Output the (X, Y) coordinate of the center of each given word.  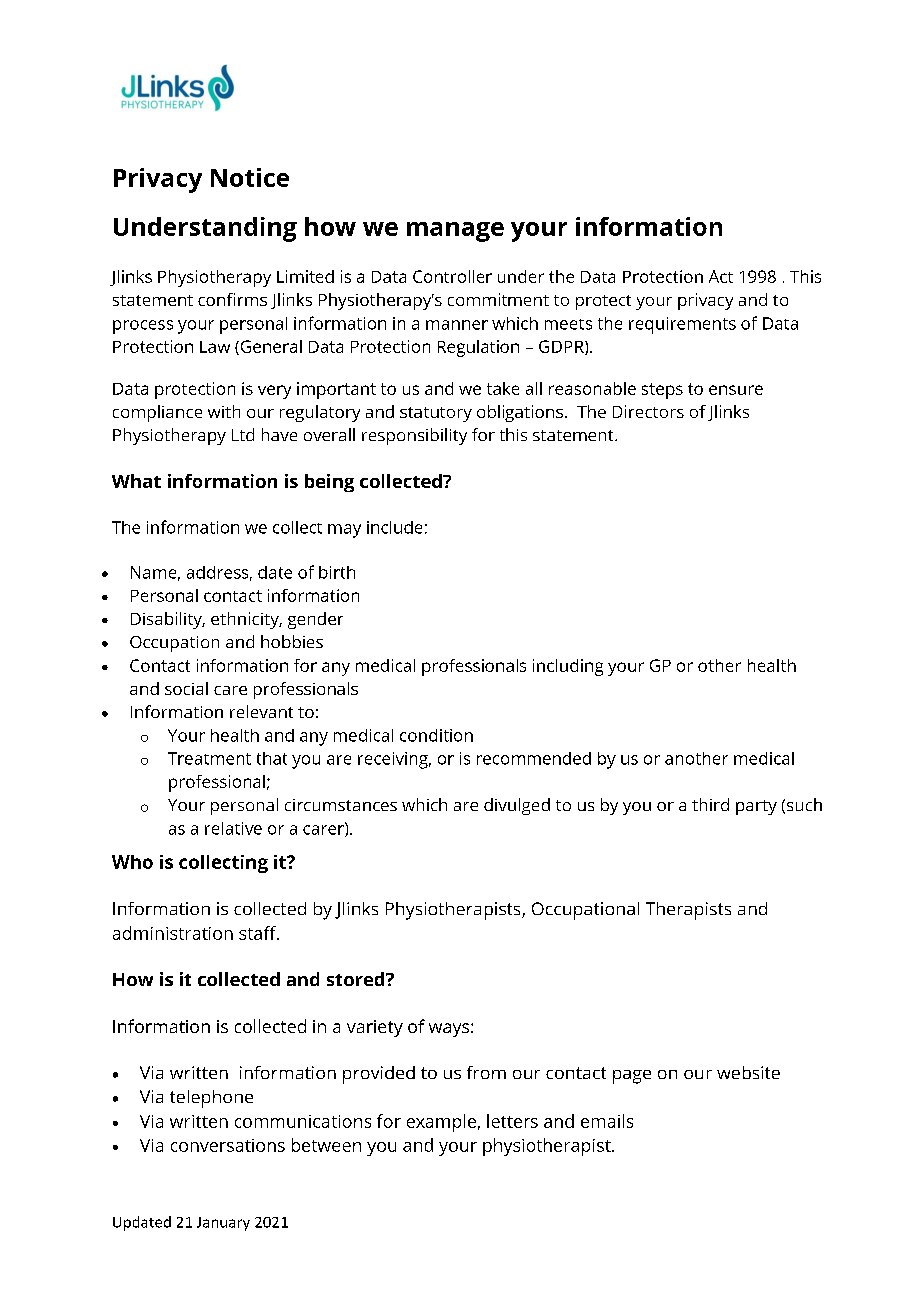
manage (455, 232)
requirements (682, 325)
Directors (648, 411)
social (186, 688)
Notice (250, 177)
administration (173, 933)
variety (375, 1028)
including (568, 667)
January (223, 1224)
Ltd (243, 434)
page (632, 1077)
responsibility (414, 436)
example (441, 1123)
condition (436, 735)
